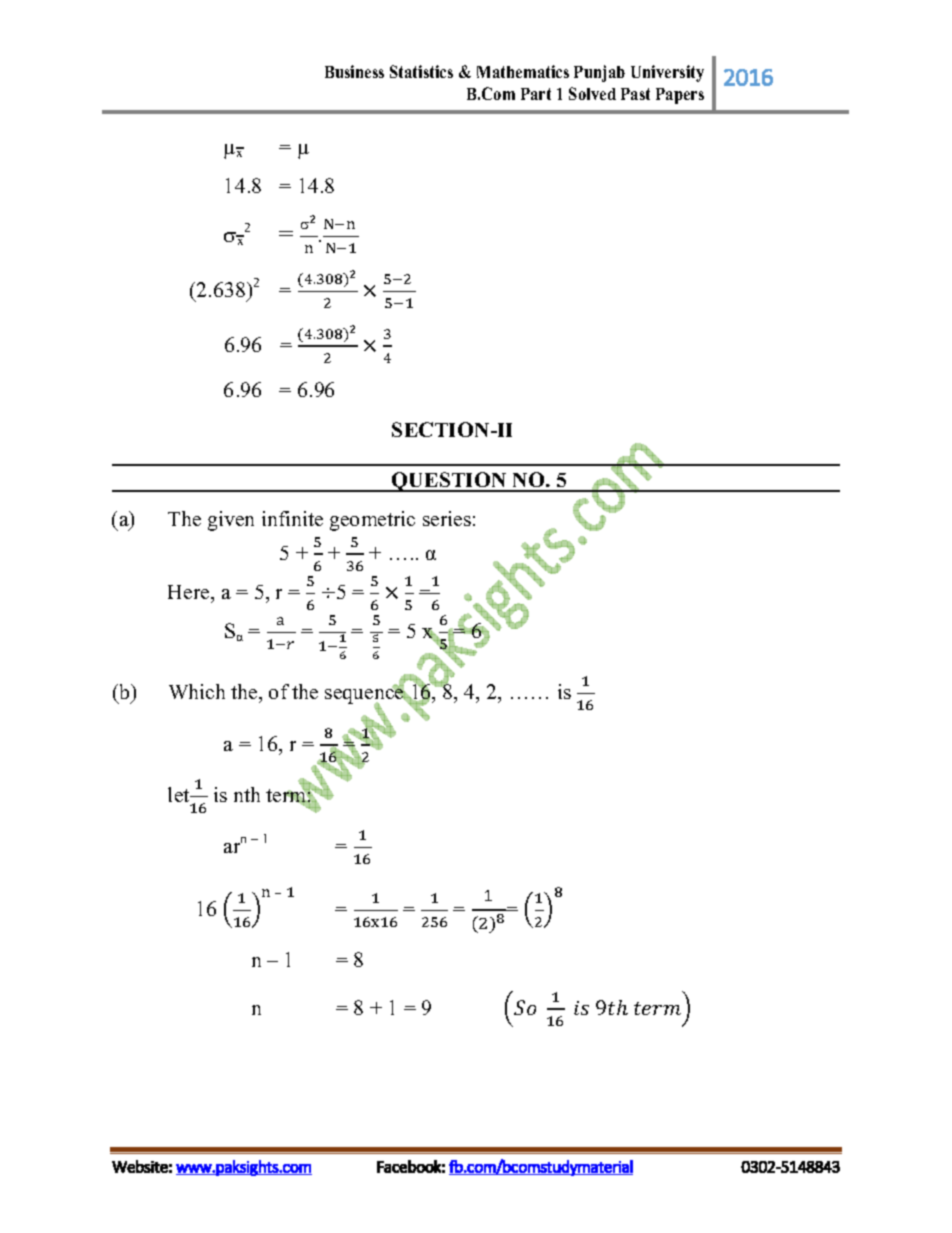  I want to click on let, so click(180, 794).
